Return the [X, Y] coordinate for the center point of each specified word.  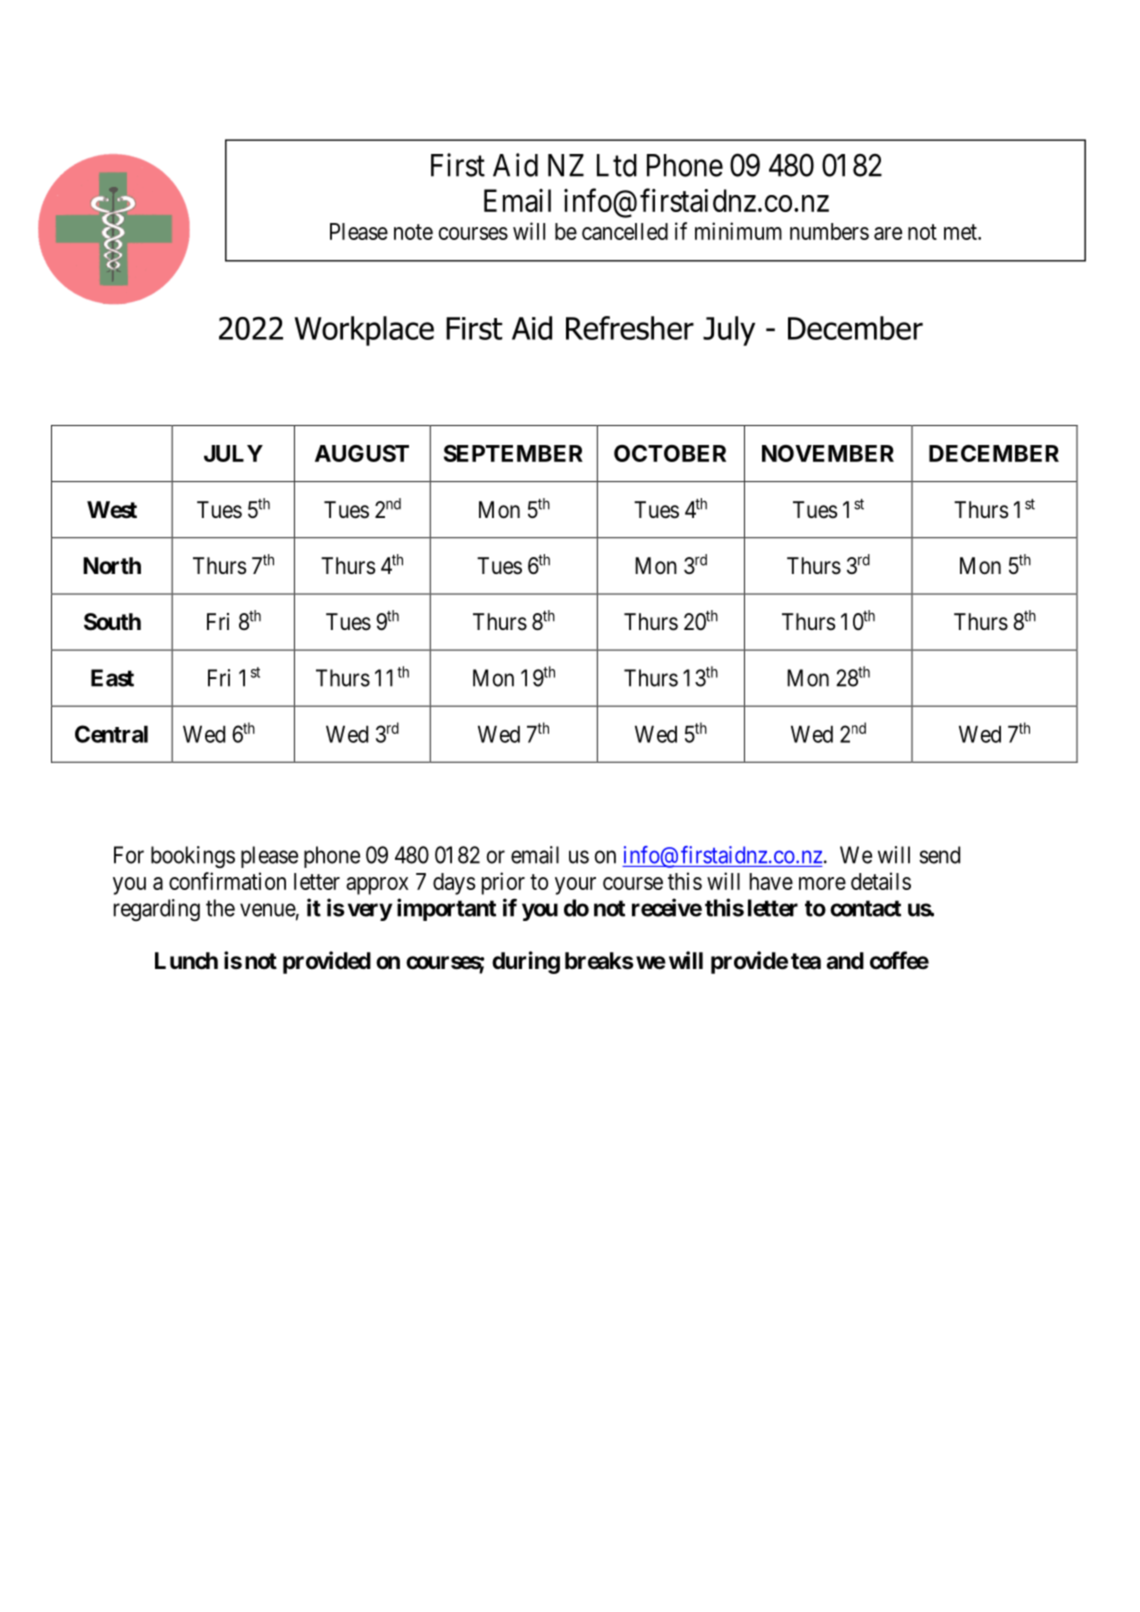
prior [503, 883]
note [413, 232]
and [845, 960]
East [112, 678]
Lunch [186, 961]
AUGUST [362, 453]
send [939, 855]
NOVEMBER [828, 453]
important [446, 909]
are [888, 233]
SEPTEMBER [513, 453]
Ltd [617, 165]
